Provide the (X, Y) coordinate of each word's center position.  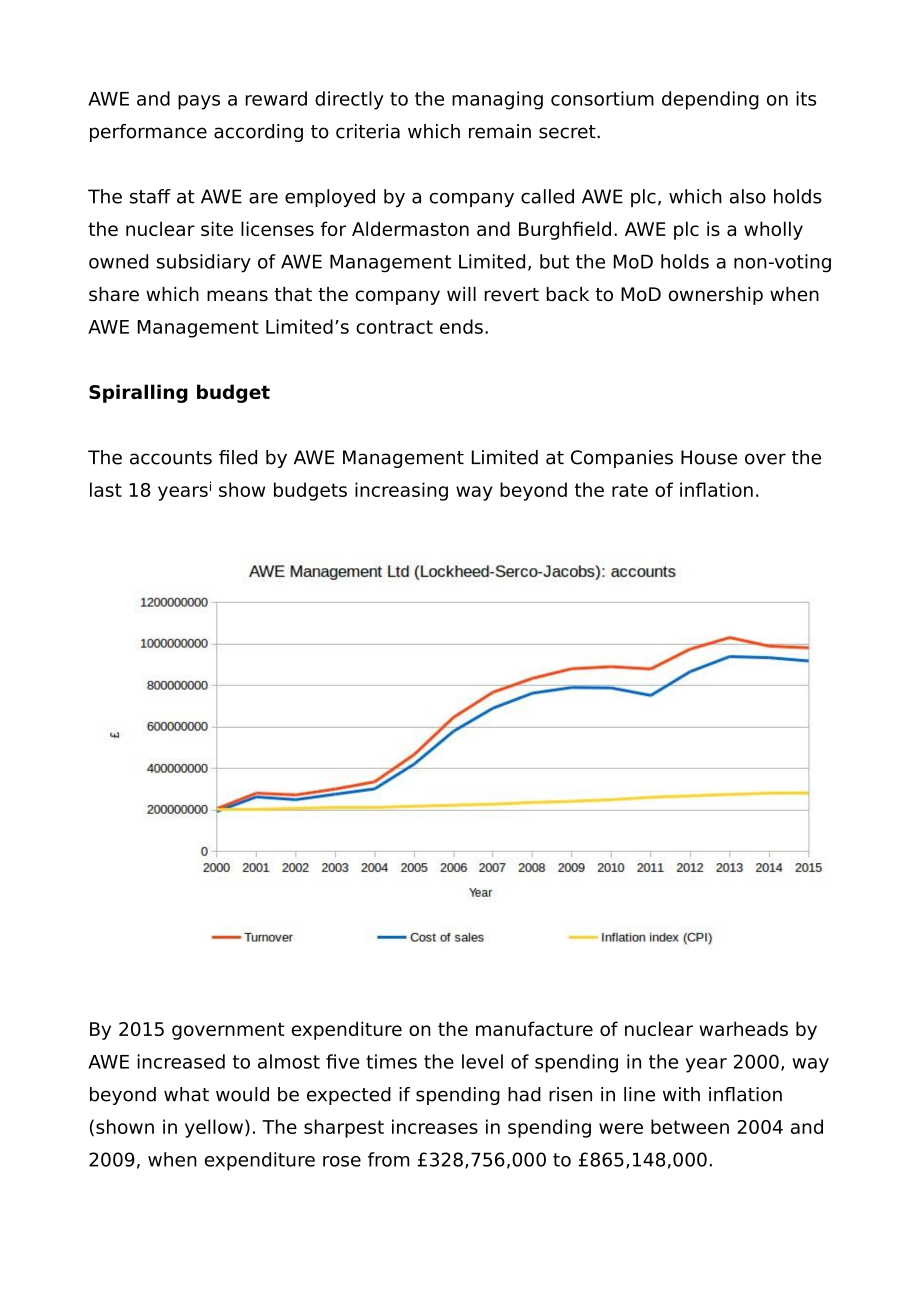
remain (500, 131)
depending (710, 100)
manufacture (534, 1028)
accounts (171, 458)
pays (199, 102)
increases (435, 1126)
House (709, 457)
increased (181, 1061)
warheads (743, 1028)
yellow (214, 1128)
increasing (401, 491)
